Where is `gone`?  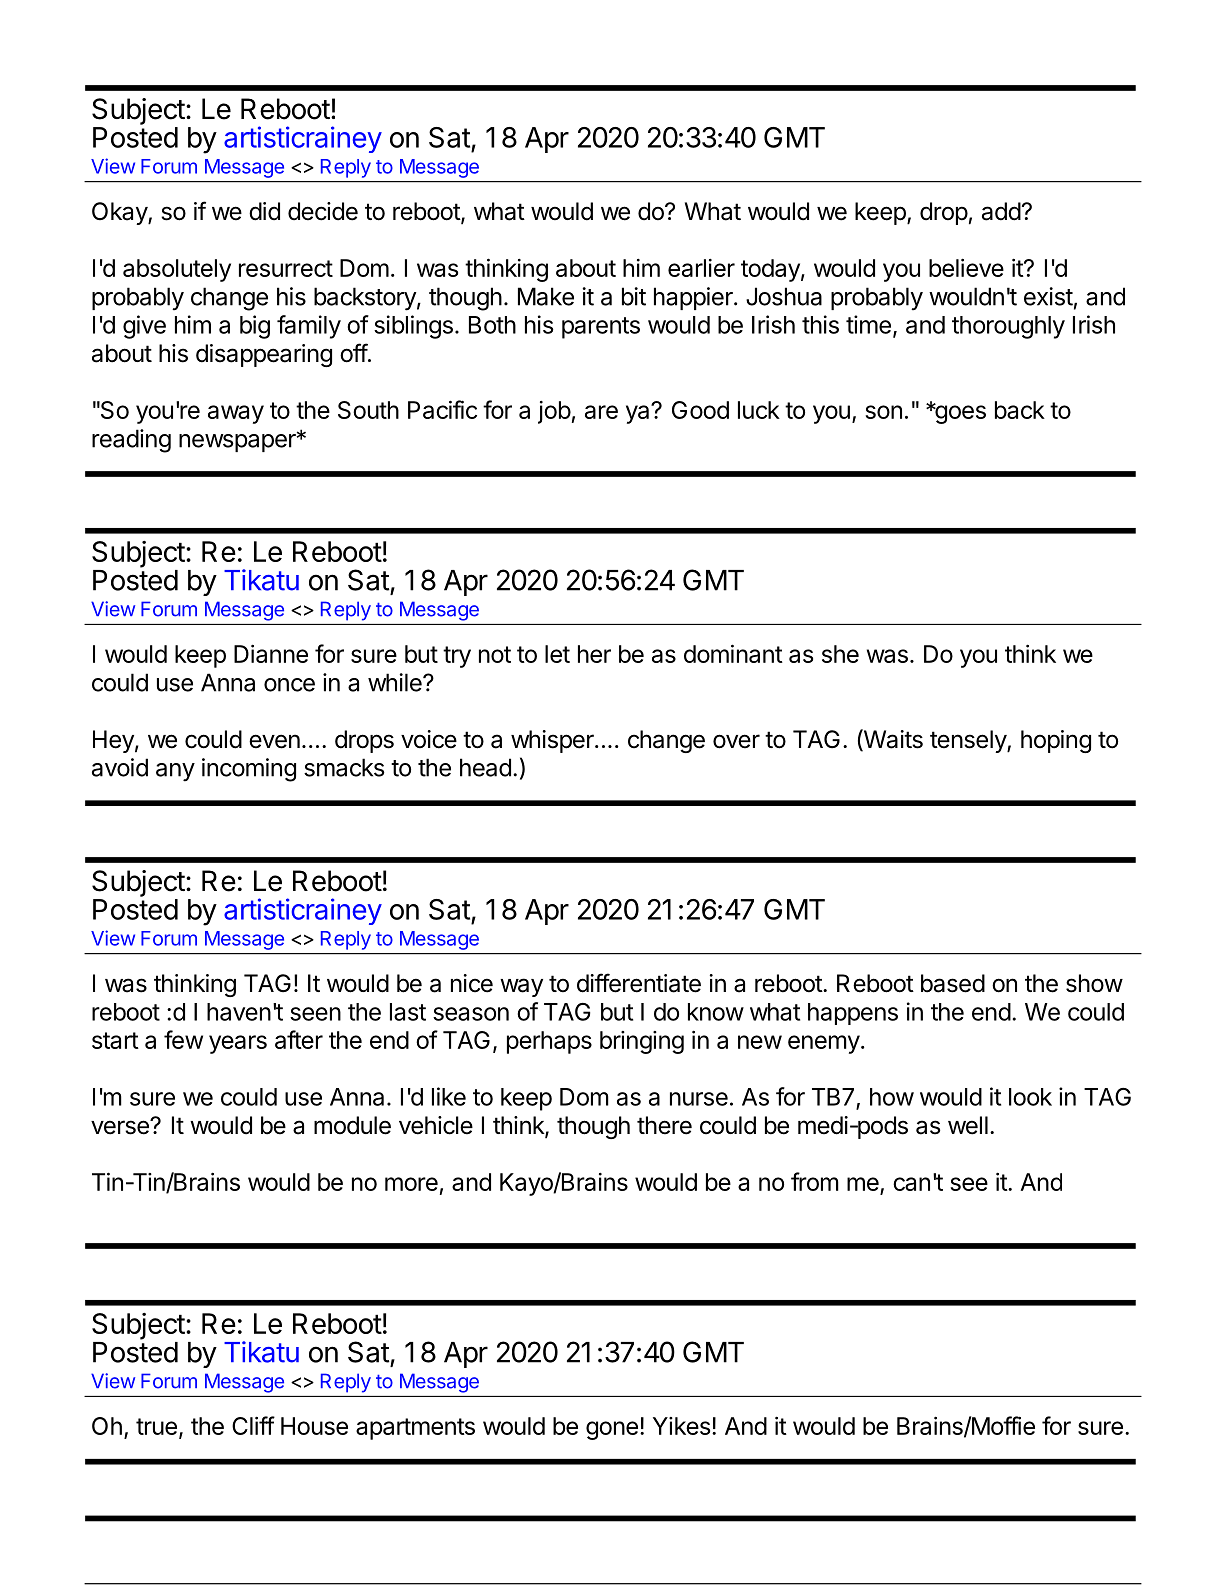
gone is located at coordinates (612, 1430).
